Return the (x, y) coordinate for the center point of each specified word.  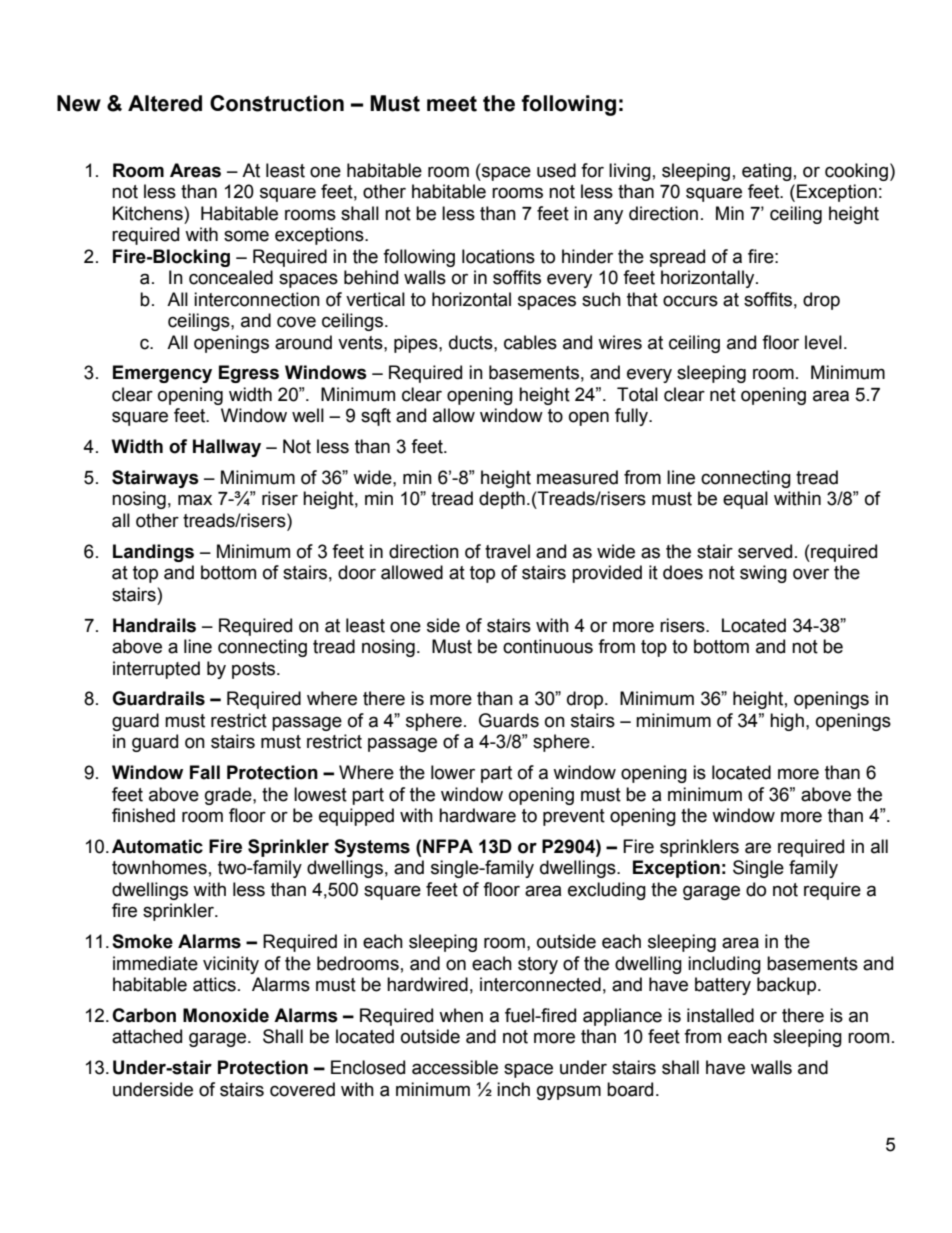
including (724, 965)
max (195, 500)
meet (452, 104)
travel (507, 551)
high (787, 722)
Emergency (162, 374)
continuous (548, 646)
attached (147, 1036)
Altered (165, 103)
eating (767, 172)
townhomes (159, 867)
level (823, 342)
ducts (472, 342)
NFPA (448, 846)
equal (745, 500)
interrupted (156, 670)
